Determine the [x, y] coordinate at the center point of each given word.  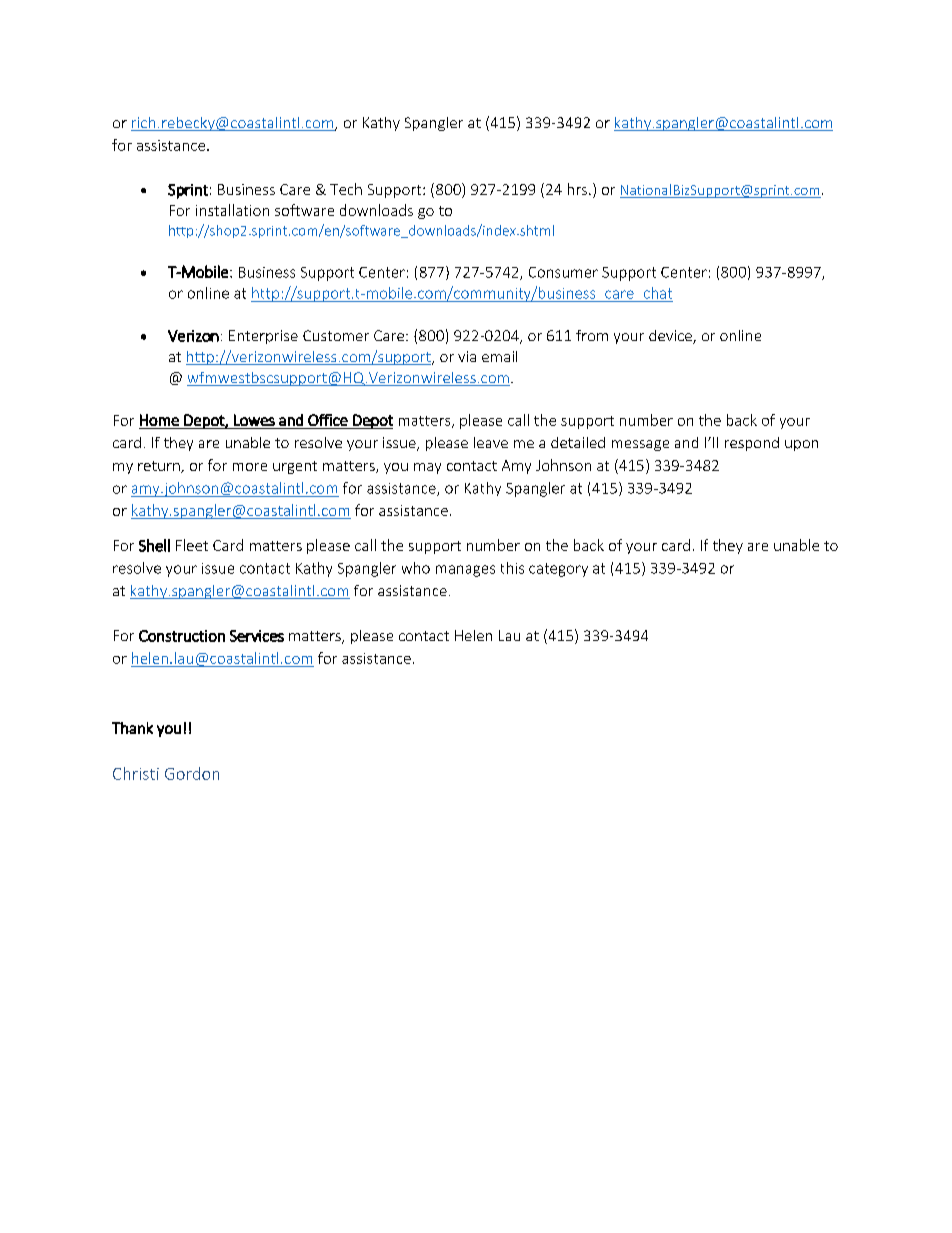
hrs [577, 189]
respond [752, 444]
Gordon [192, 773]
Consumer [563, 272]
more [250, 467]
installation [232, 210]
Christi [136, 773]
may [427, 468]
